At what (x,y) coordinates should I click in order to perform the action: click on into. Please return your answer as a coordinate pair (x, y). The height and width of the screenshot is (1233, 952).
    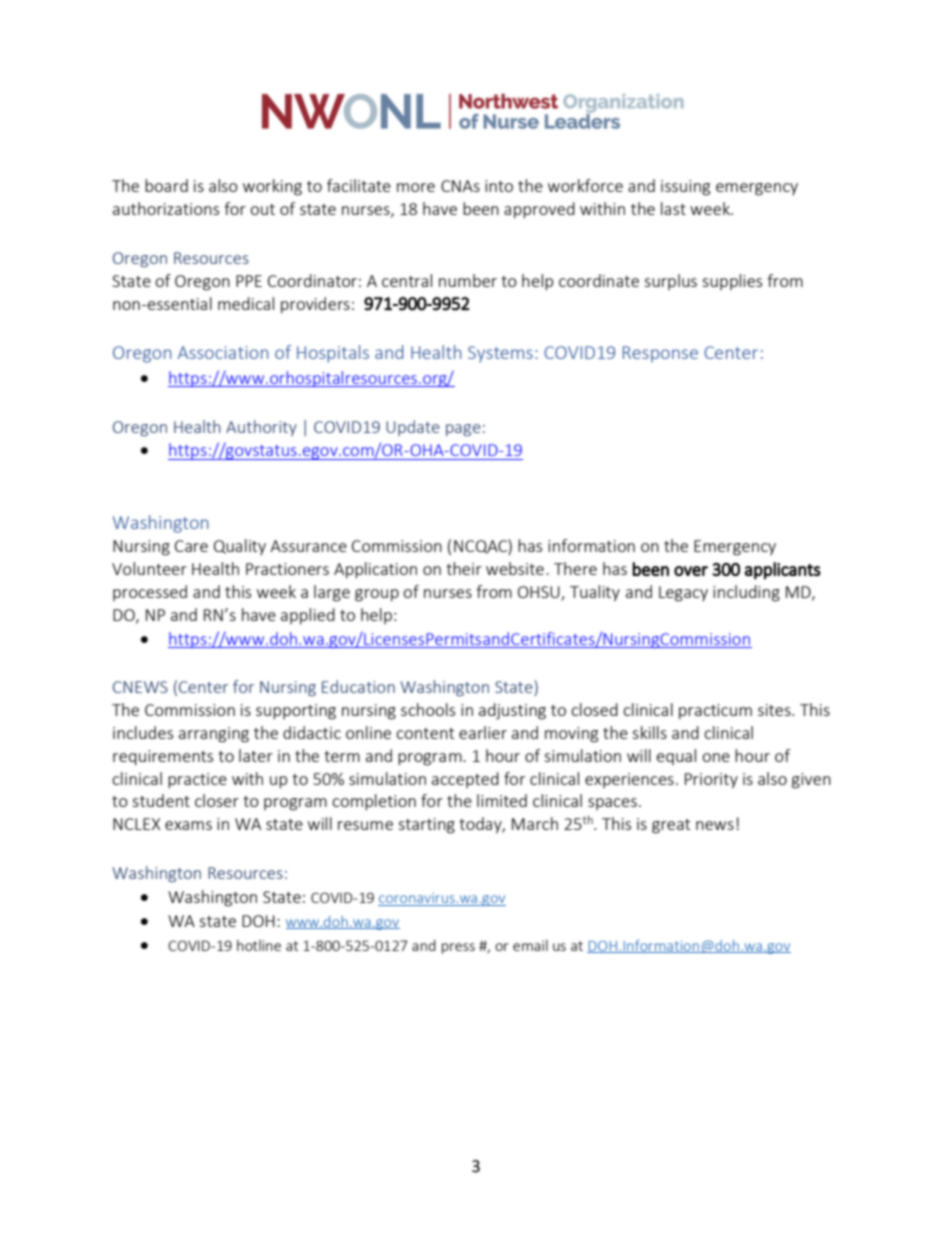
    Looking at the image, I should click on (499, 186).
